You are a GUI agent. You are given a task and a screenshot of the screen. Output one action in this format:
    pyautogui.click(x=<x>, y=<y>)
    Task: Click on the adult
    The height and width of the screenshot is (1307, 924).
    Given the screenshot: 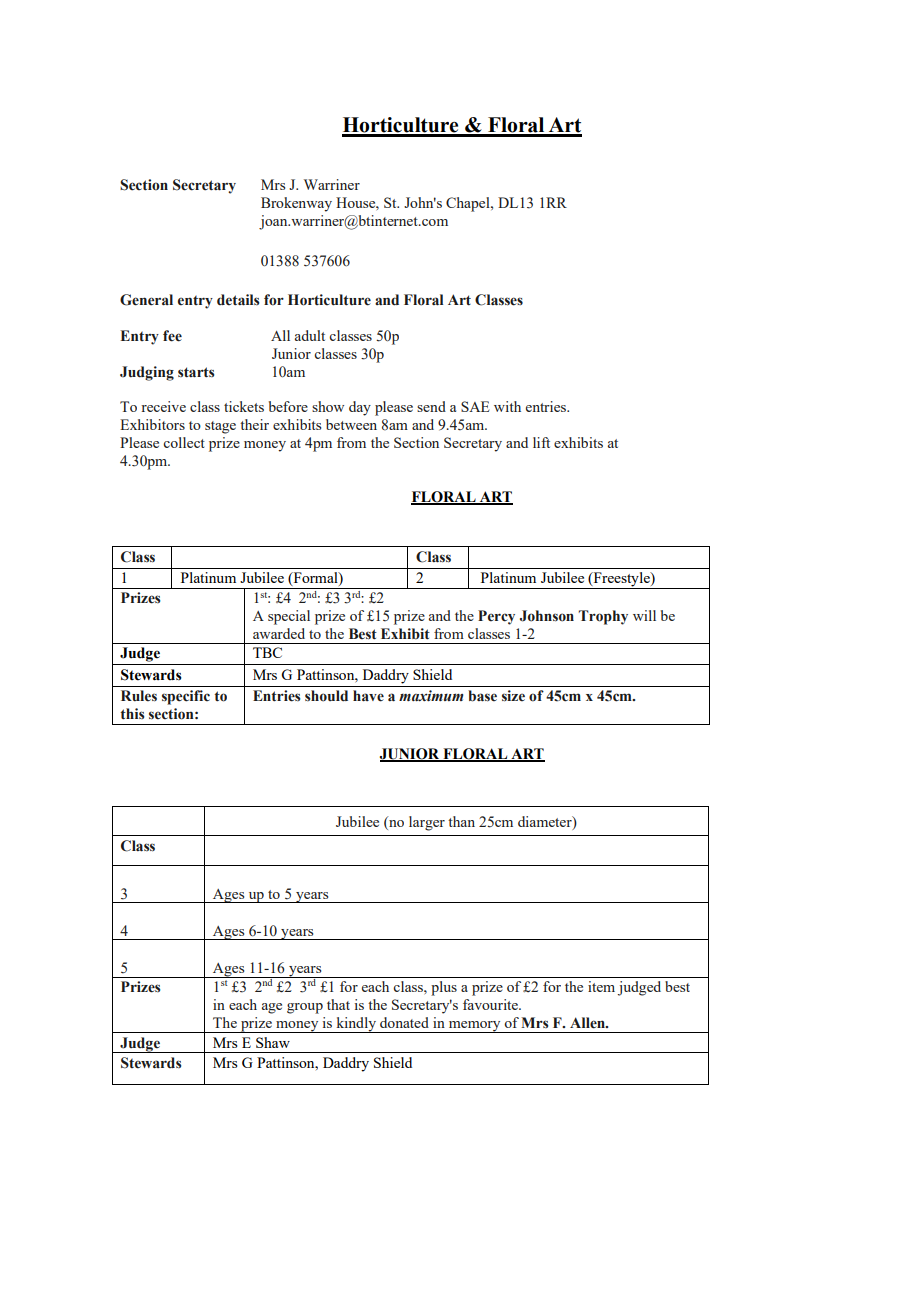 What is the action you would take?
    pyautogui.click(x=310, y=335)
